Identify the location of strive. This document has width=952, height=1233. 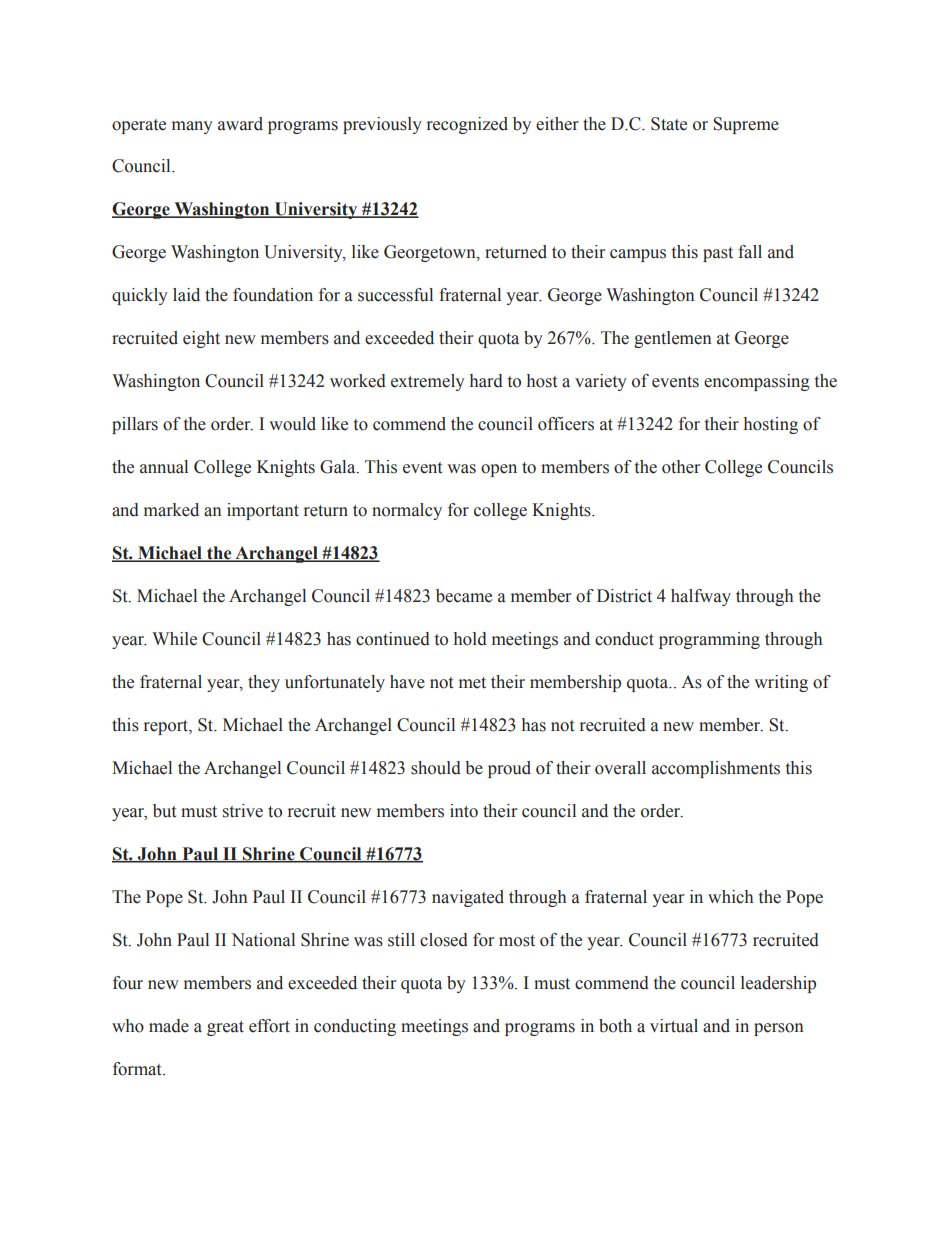
(243, 811).
